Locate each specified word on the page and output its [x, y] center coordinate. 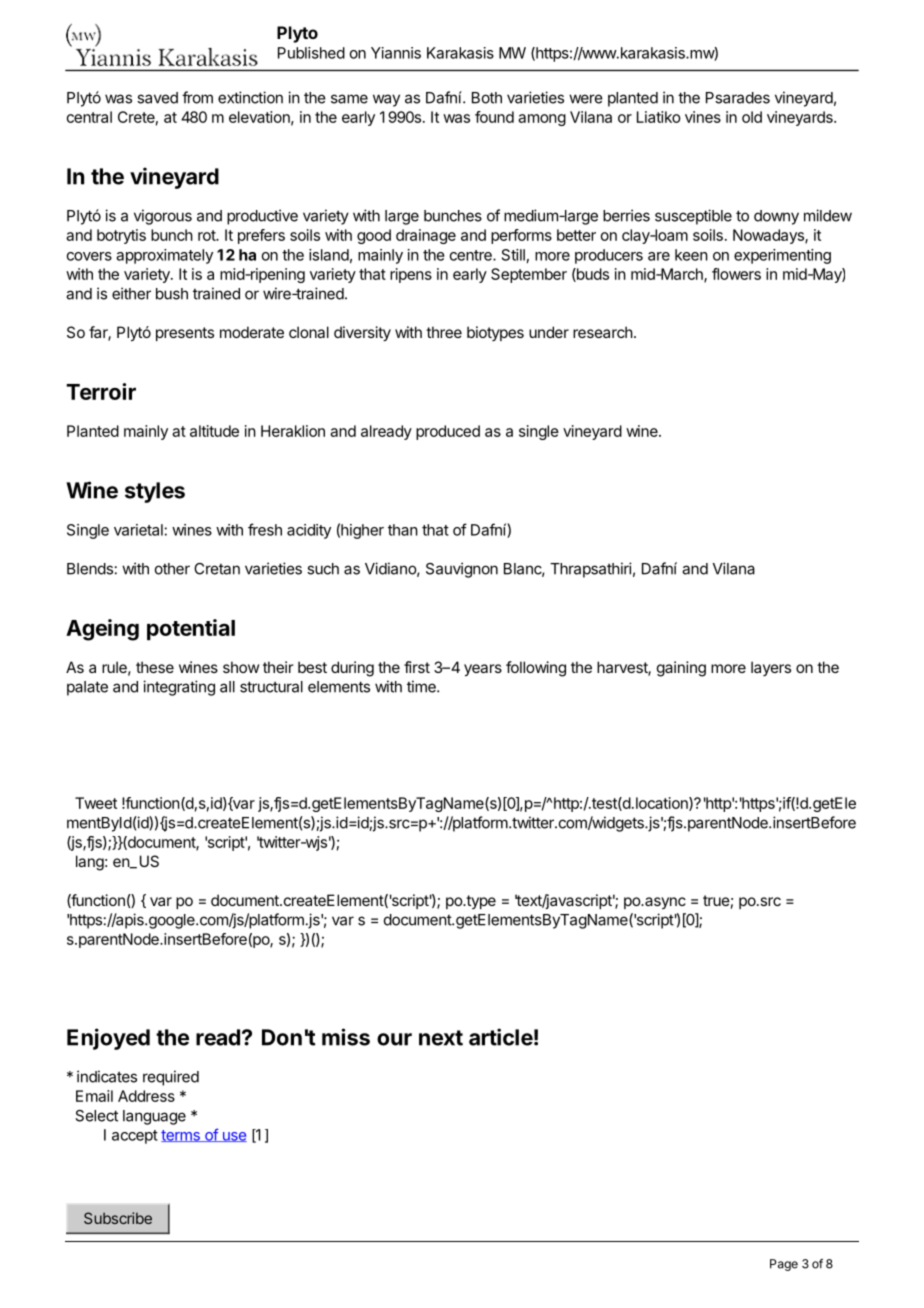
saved [157, 98]
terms [181, 1136]
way [386, 100]
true [716, 900]
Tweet [96, 803]
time [422, 686]
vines [703, 117]
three [444, 332]
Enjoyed [108, 1039]
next [441, 1038]
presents [185, 334]
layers [771, 668]
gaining [681, 669]
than [403, 530]
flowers [736, 274]
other [172, 569]
